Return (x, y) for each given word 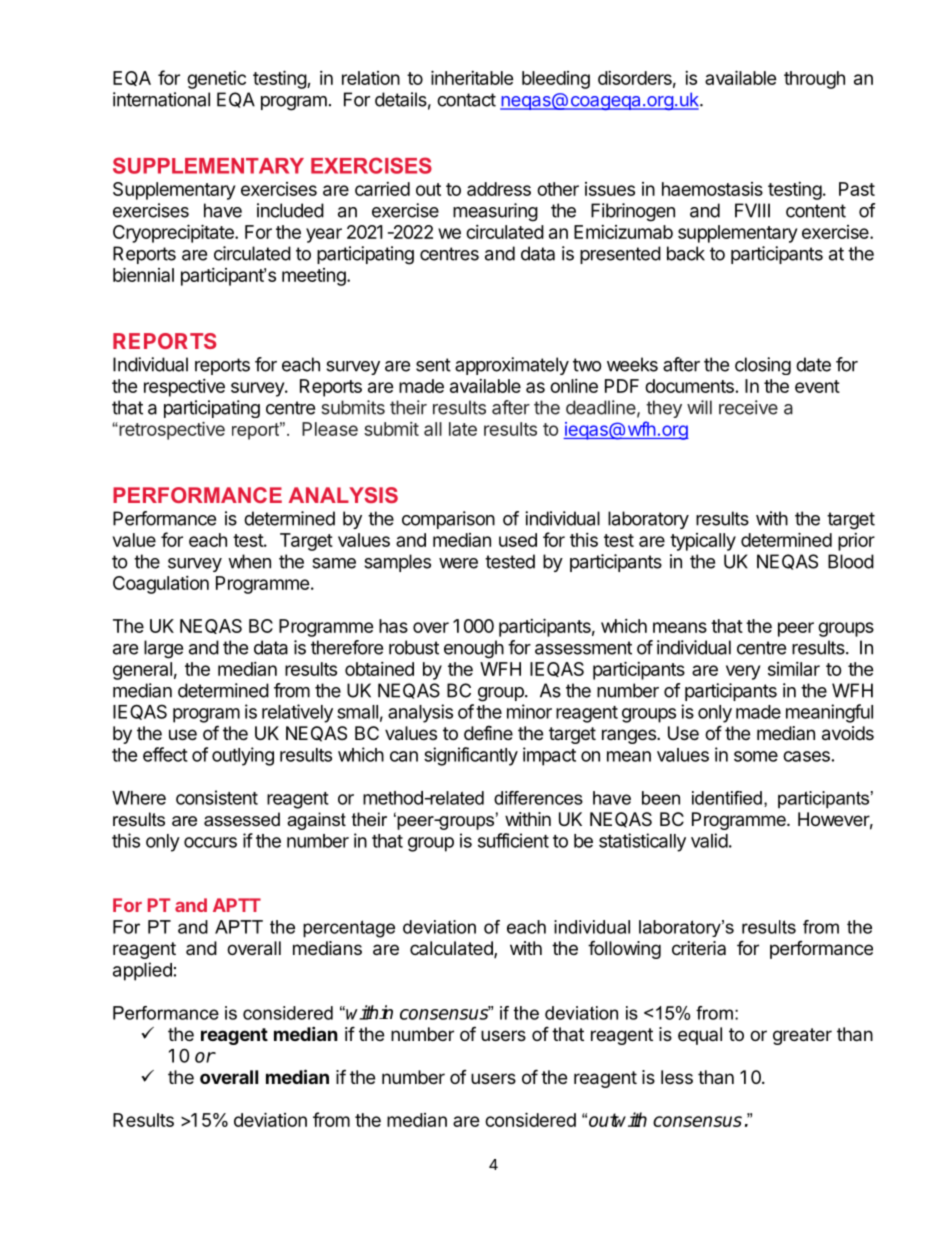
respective (184, 388)
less (677, 1077)
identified (727, 798)
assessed (242, 819)
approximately (512, 366)
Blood (851, 561)
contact (466, 100)
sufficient (513, 840)
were (458, 563)
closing (763, 366)
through (814, 80)
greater (802, 1036)
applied (142, 971)
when (249, 561)
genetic (216, 80)
